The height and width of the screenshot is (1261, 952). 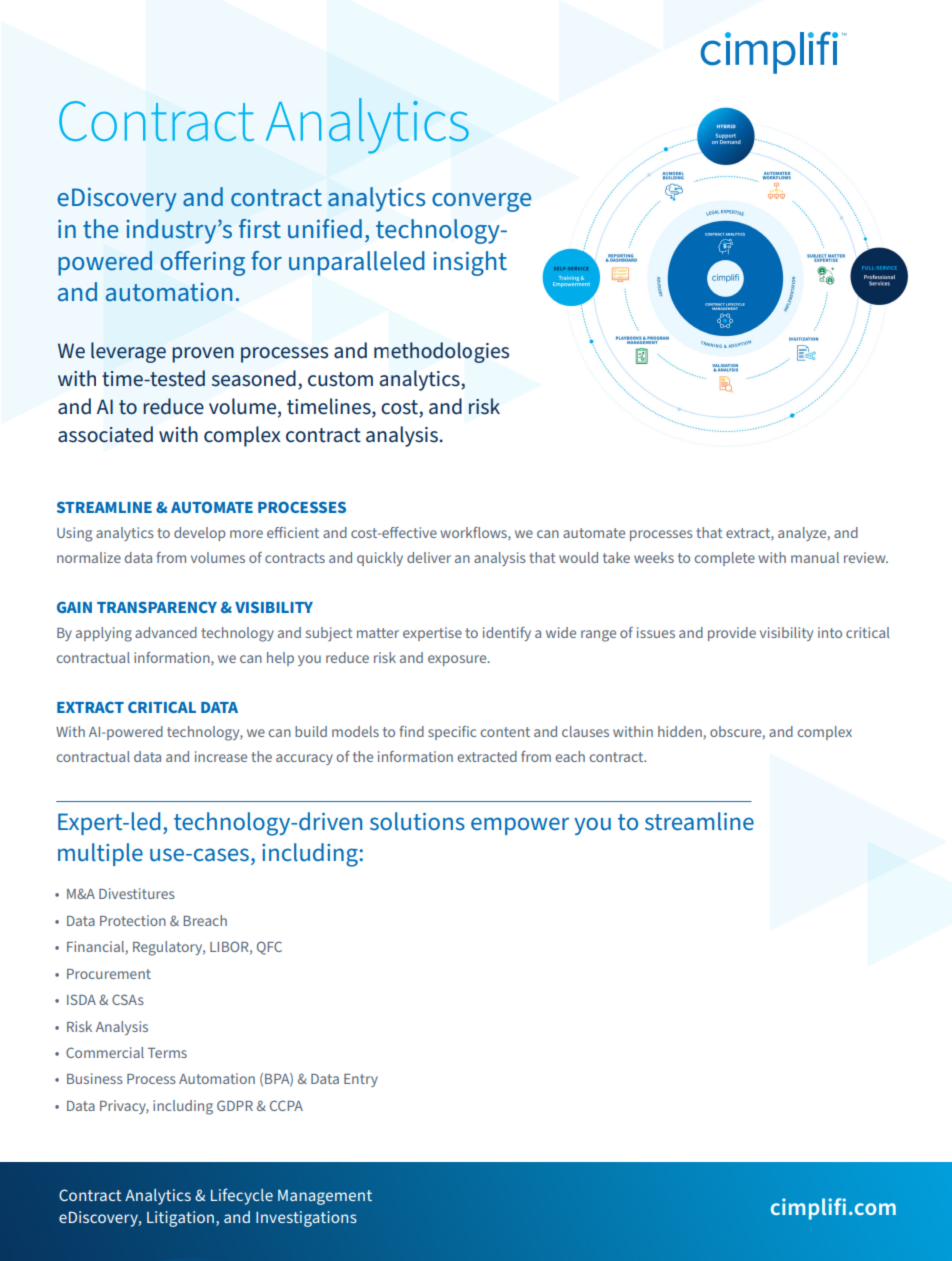 What do you see at coordinates (221, 756) in the screenshot?
I see `increase` at bounding box center [221, 756].
